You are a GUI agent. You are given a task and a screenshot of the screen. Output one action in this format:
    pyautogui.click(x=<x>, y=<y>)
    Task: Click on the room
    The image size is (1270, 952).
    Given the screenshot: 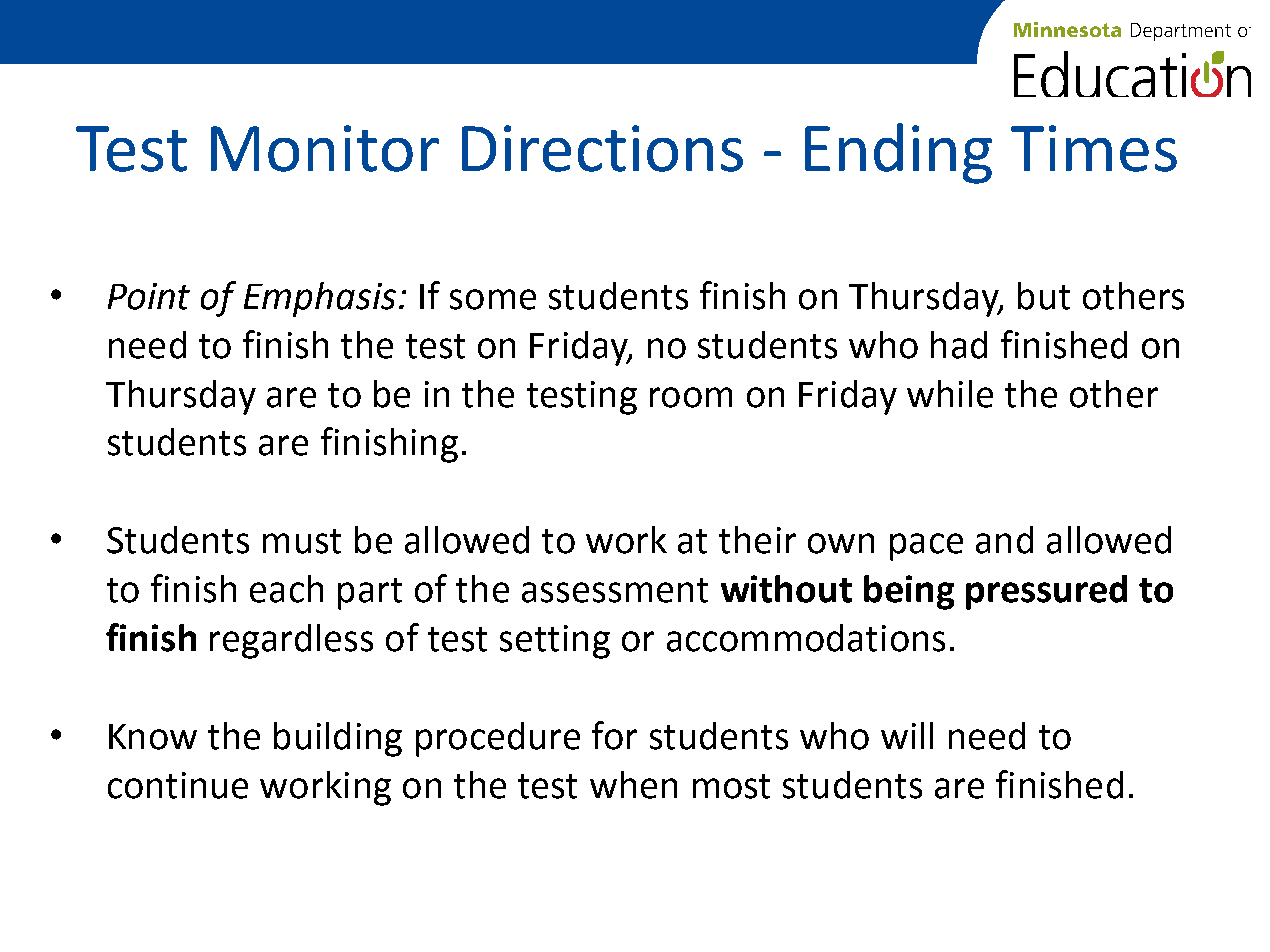 What is the action you would take?
    pyautogui.click(x=691, y=397)
